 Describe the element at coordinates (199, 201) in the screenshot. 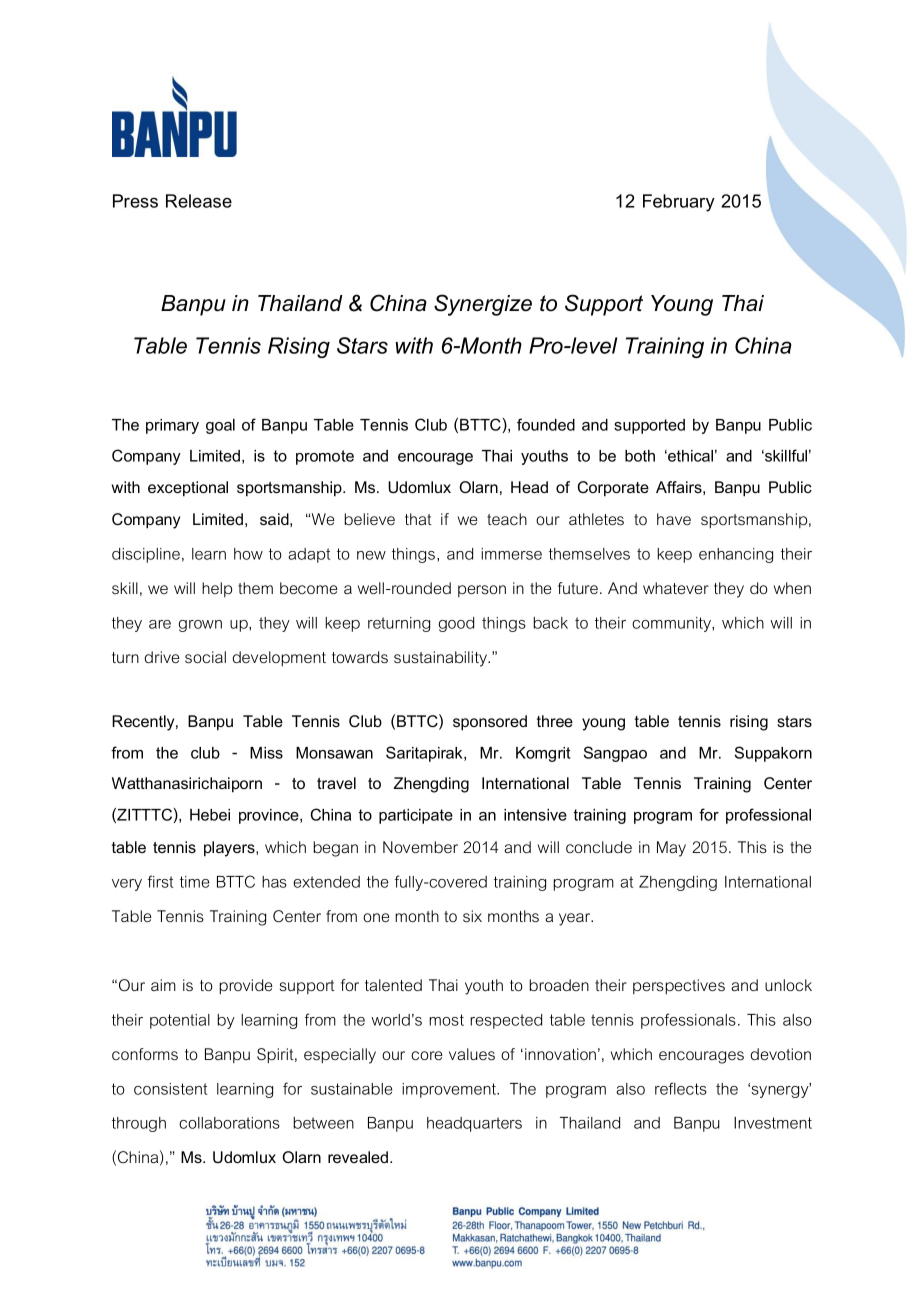

I see `Release` at that location.
